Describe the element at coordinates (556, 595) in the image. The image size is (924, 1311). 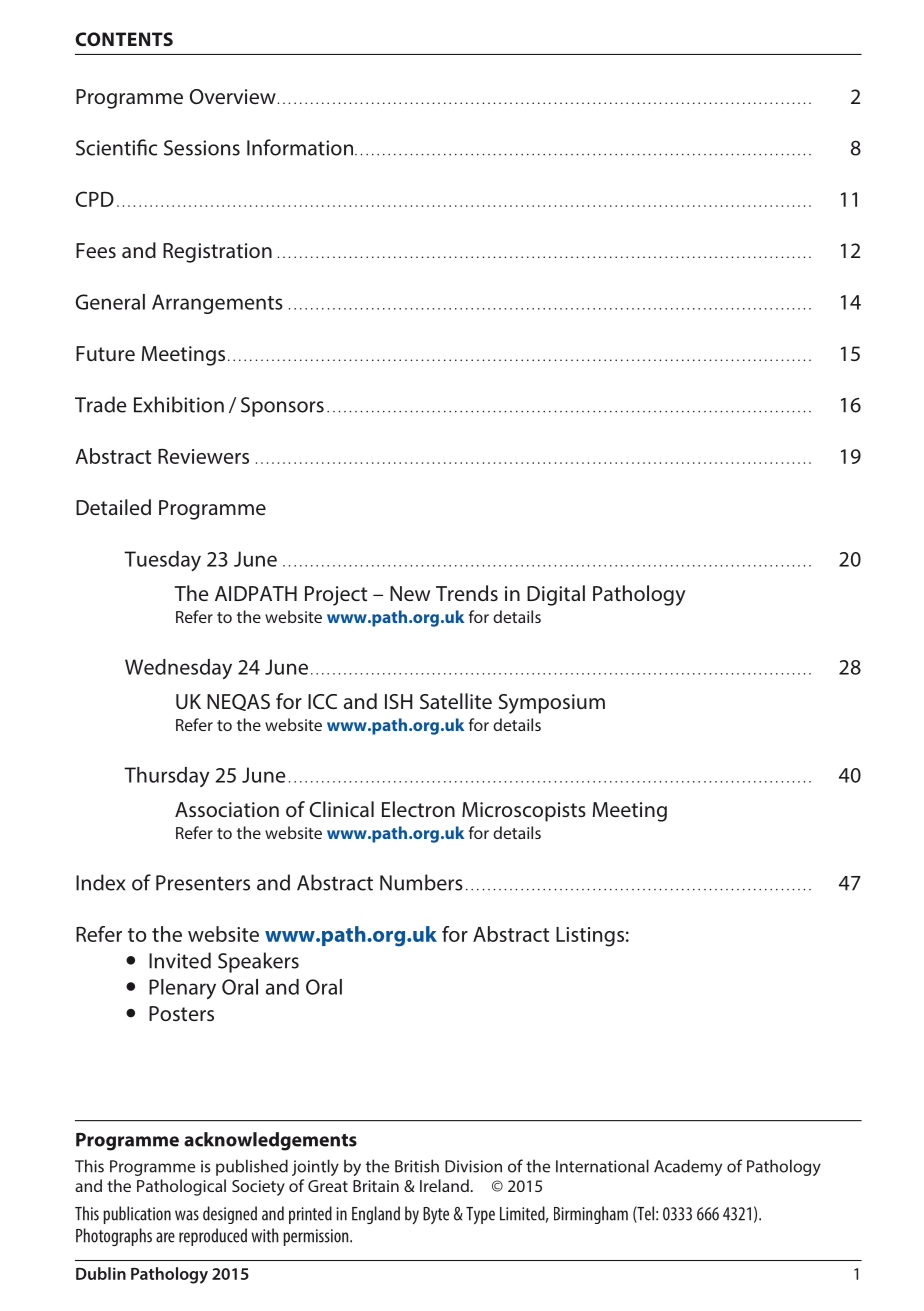
I see `Digital` at that location.
